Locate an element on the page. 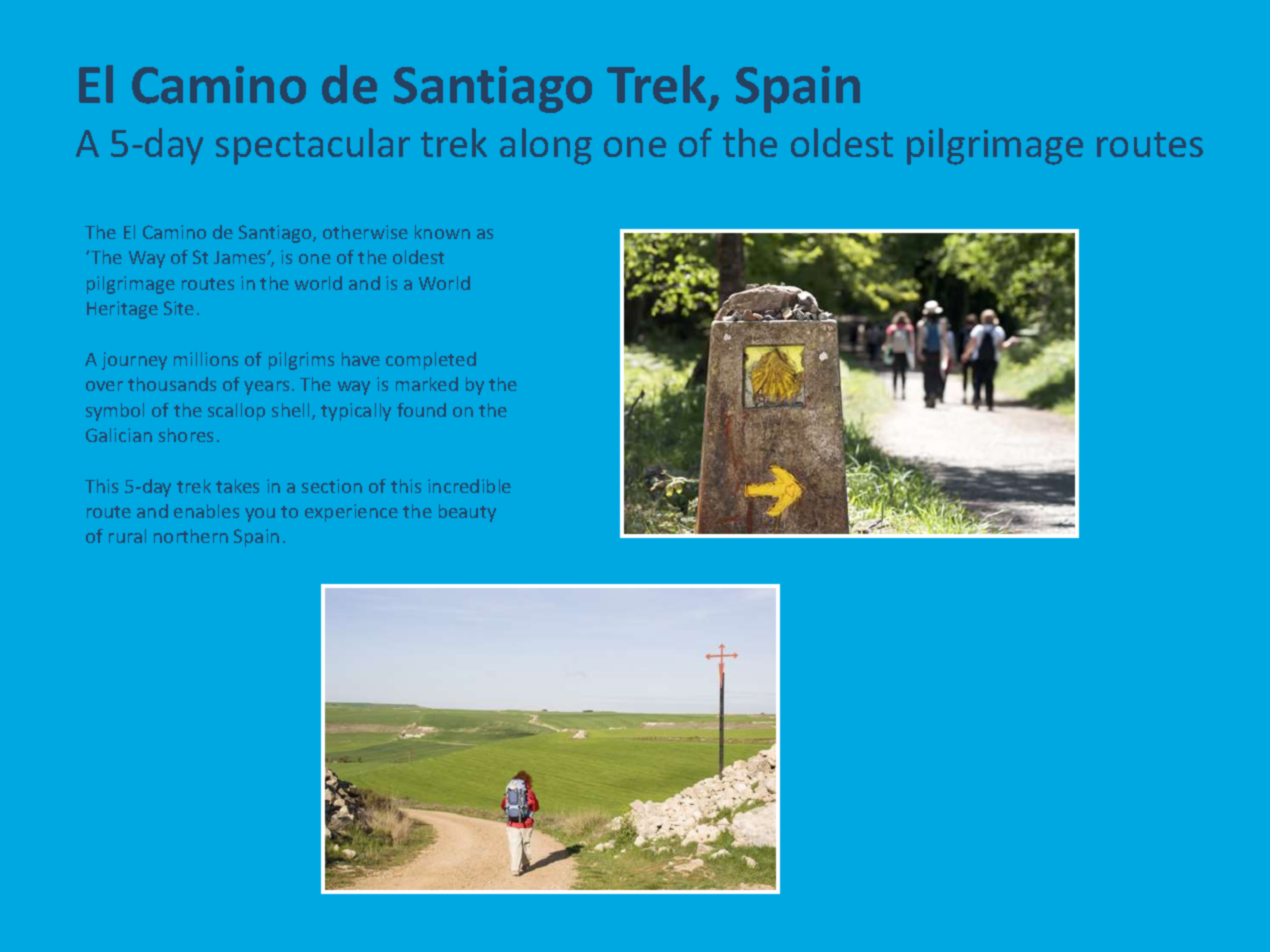 This image has width=1270, height=952. along is located at coordinates (546, 146).
